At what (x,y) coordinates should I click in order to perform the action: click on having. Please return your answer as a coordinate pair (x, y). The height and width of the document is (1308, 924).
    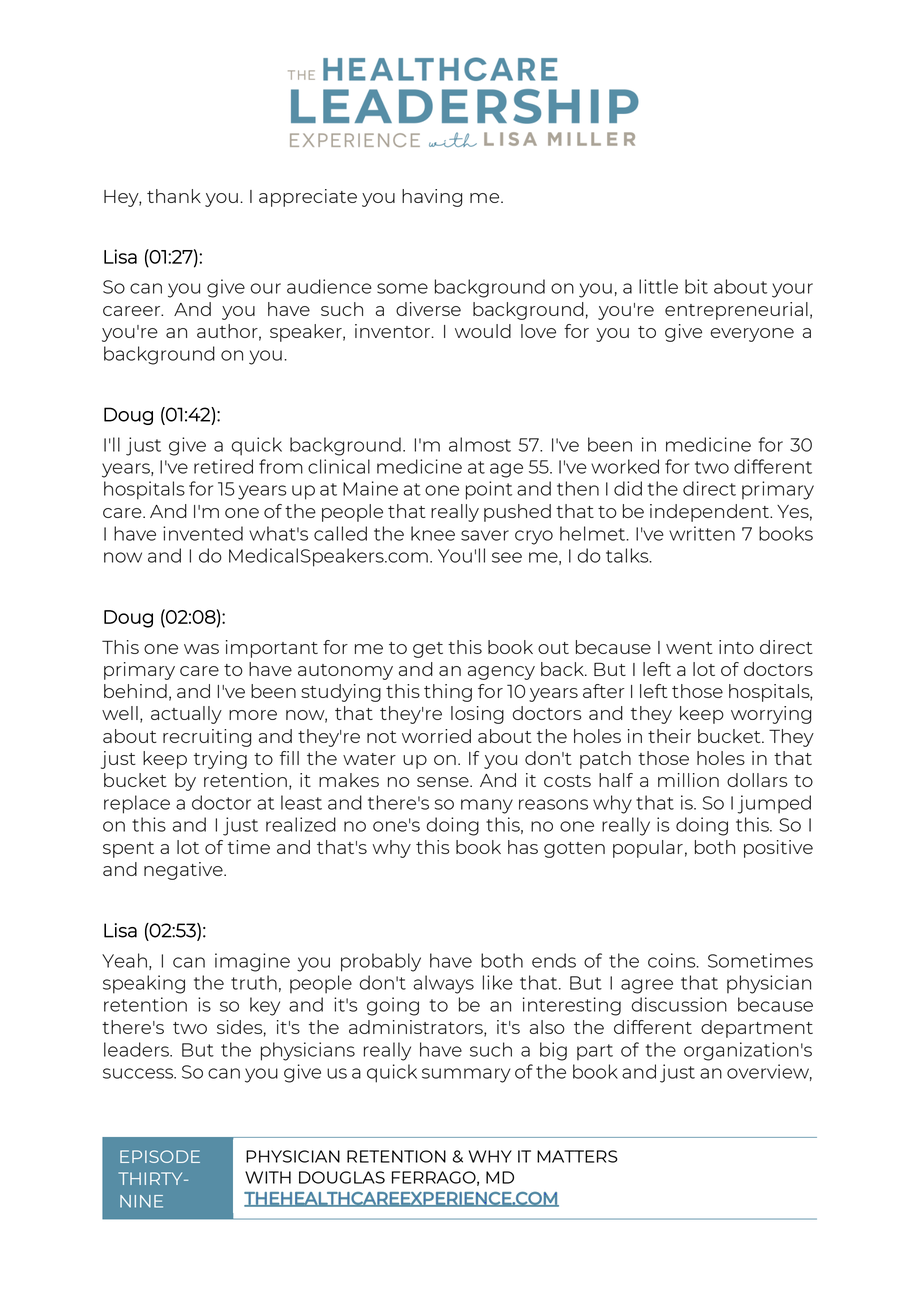
    Looking at the image, I should click on (432, 198).
